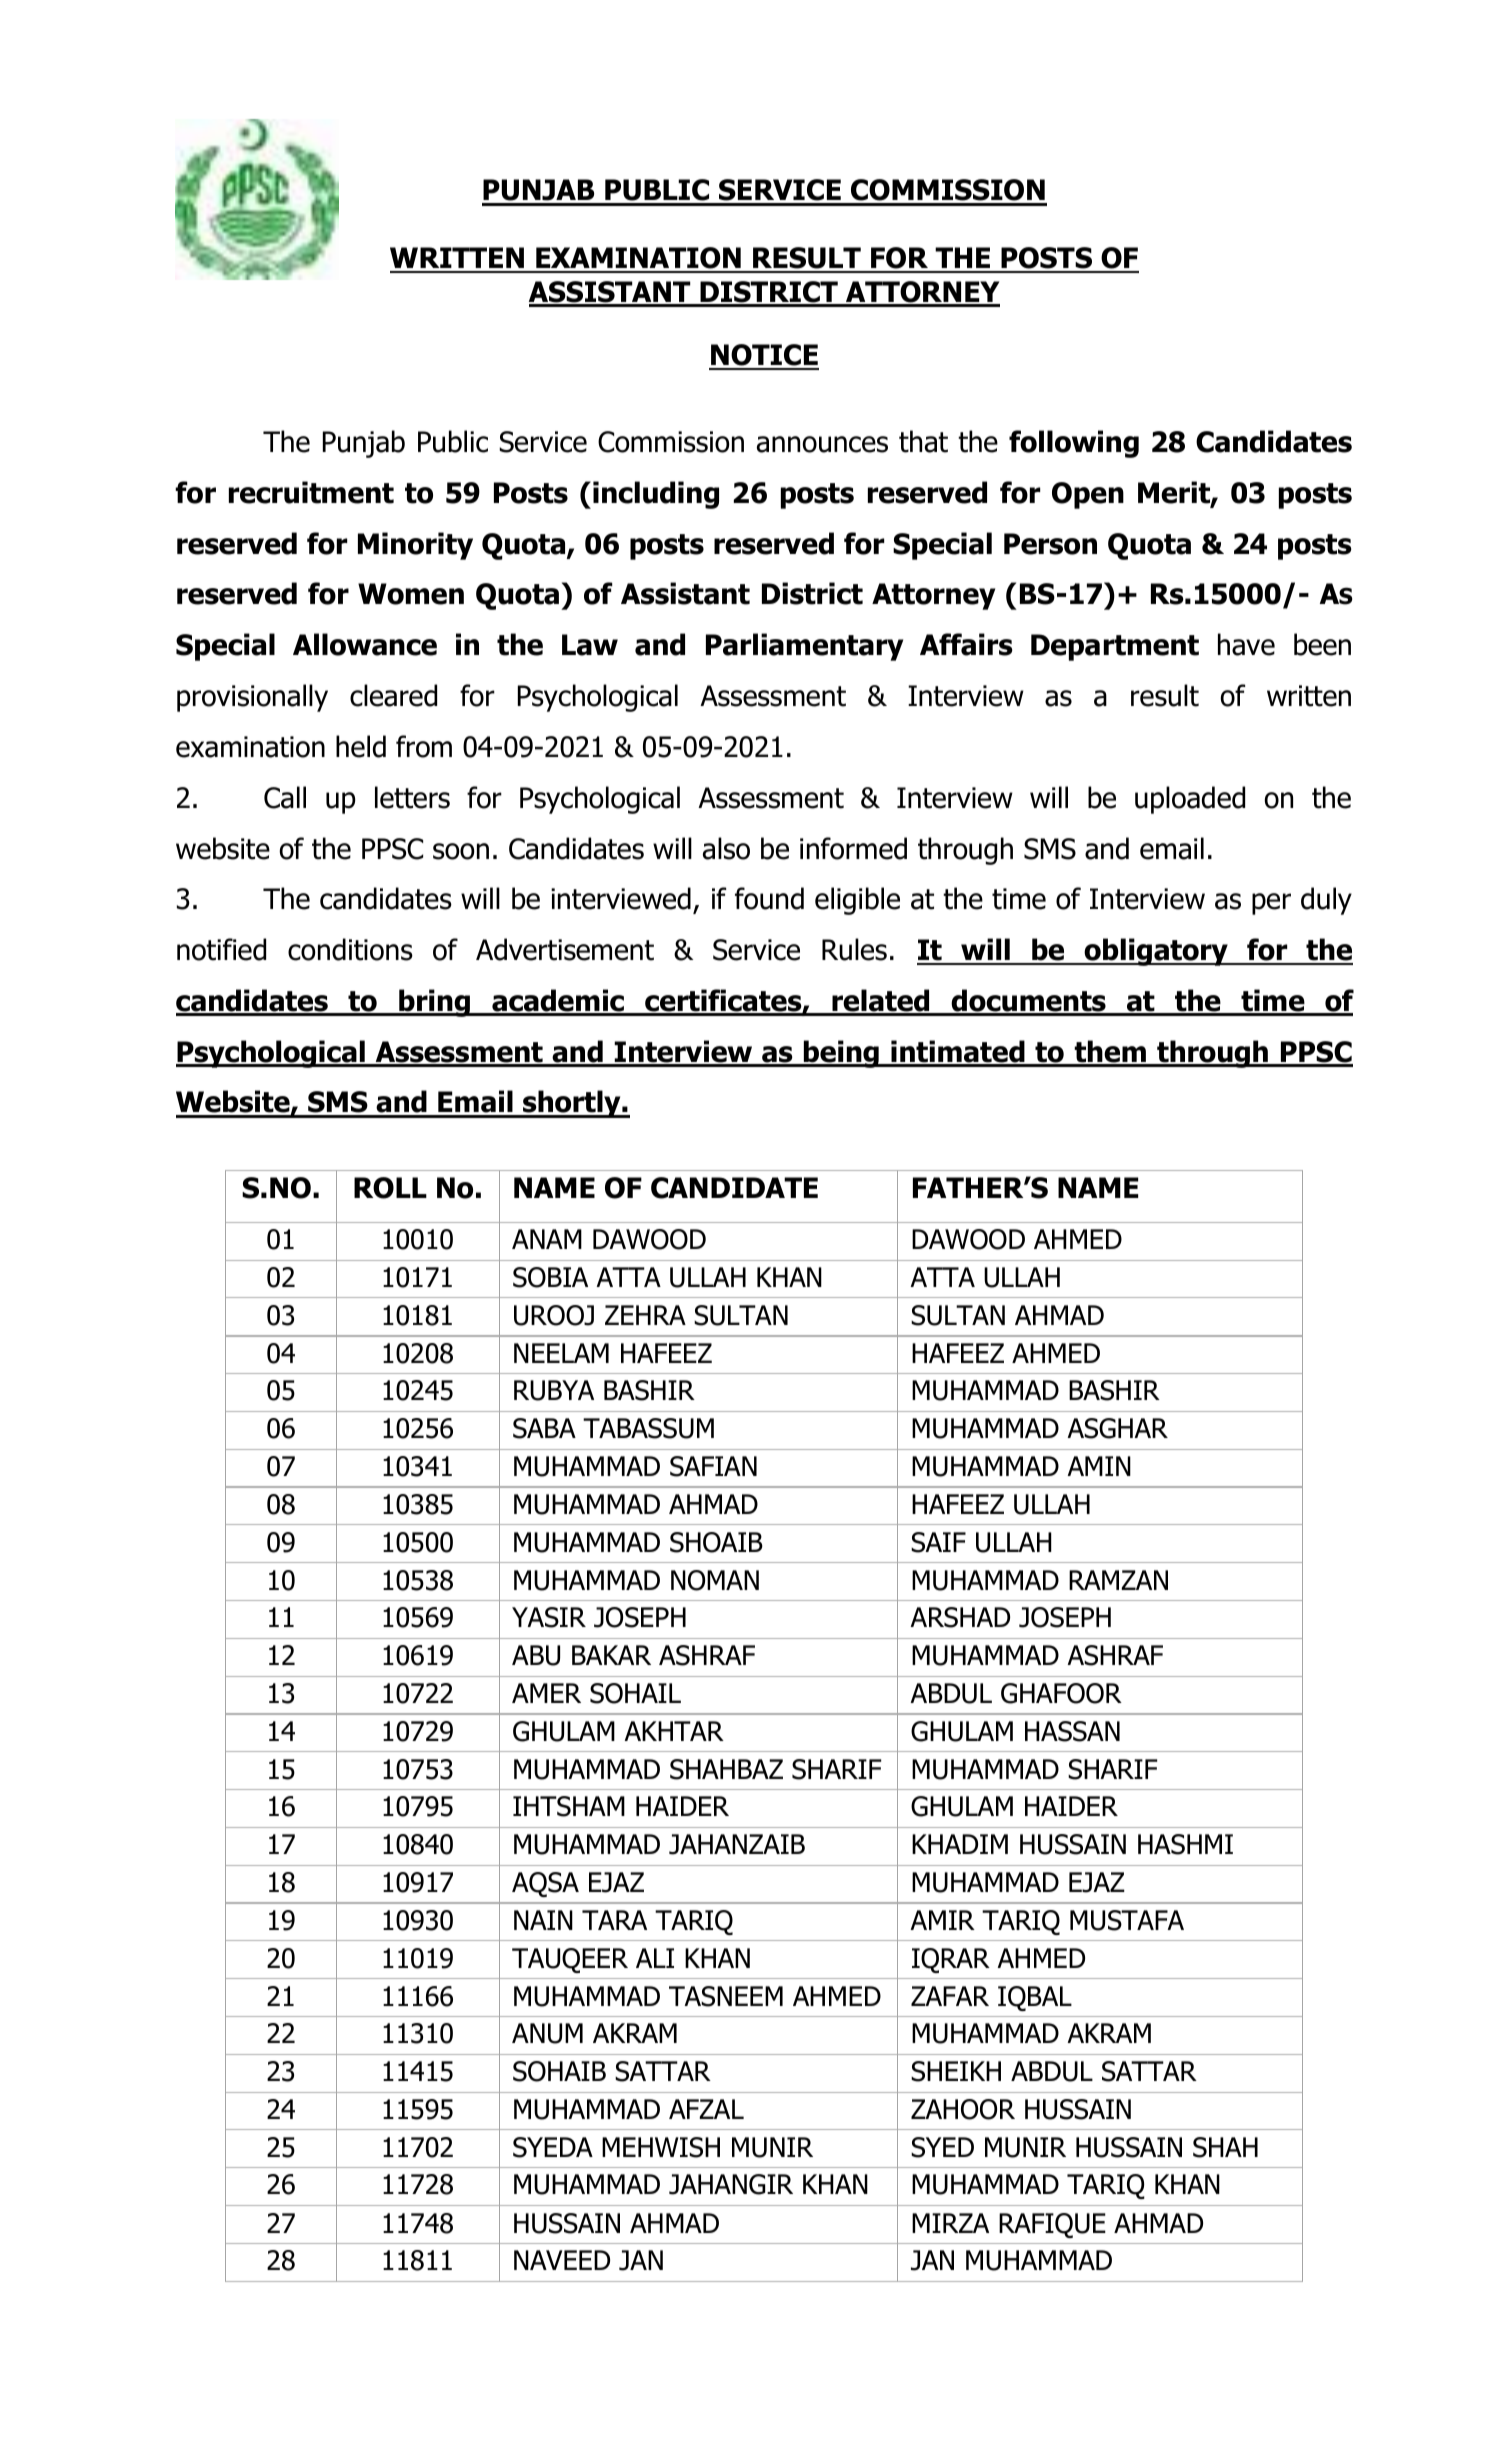 The width and height of the page is (1493, 2459). I want to click on announces, so click(822, 444).
